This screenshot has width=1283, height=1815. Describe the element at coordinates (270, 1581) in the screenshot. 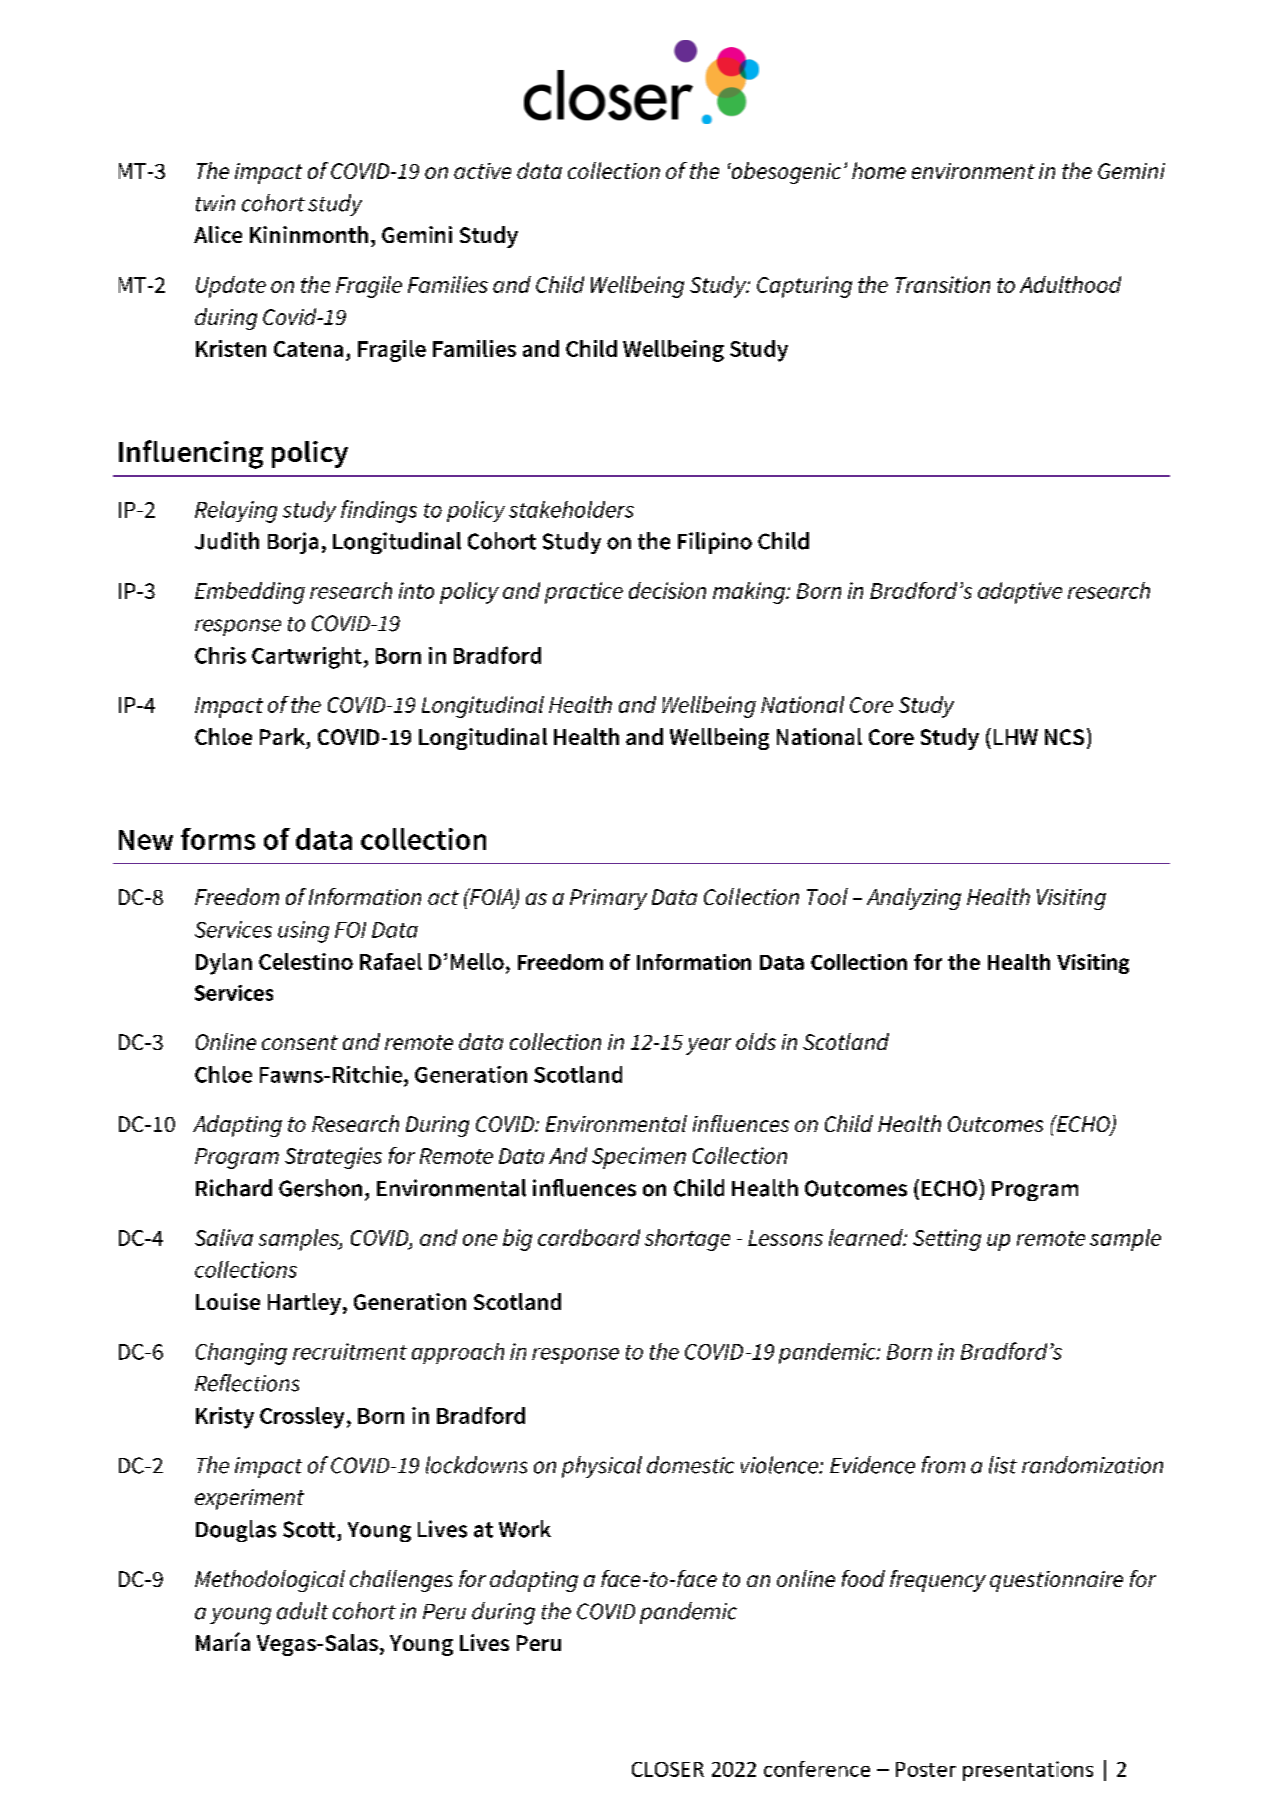

I see `Methodological` at that location.
